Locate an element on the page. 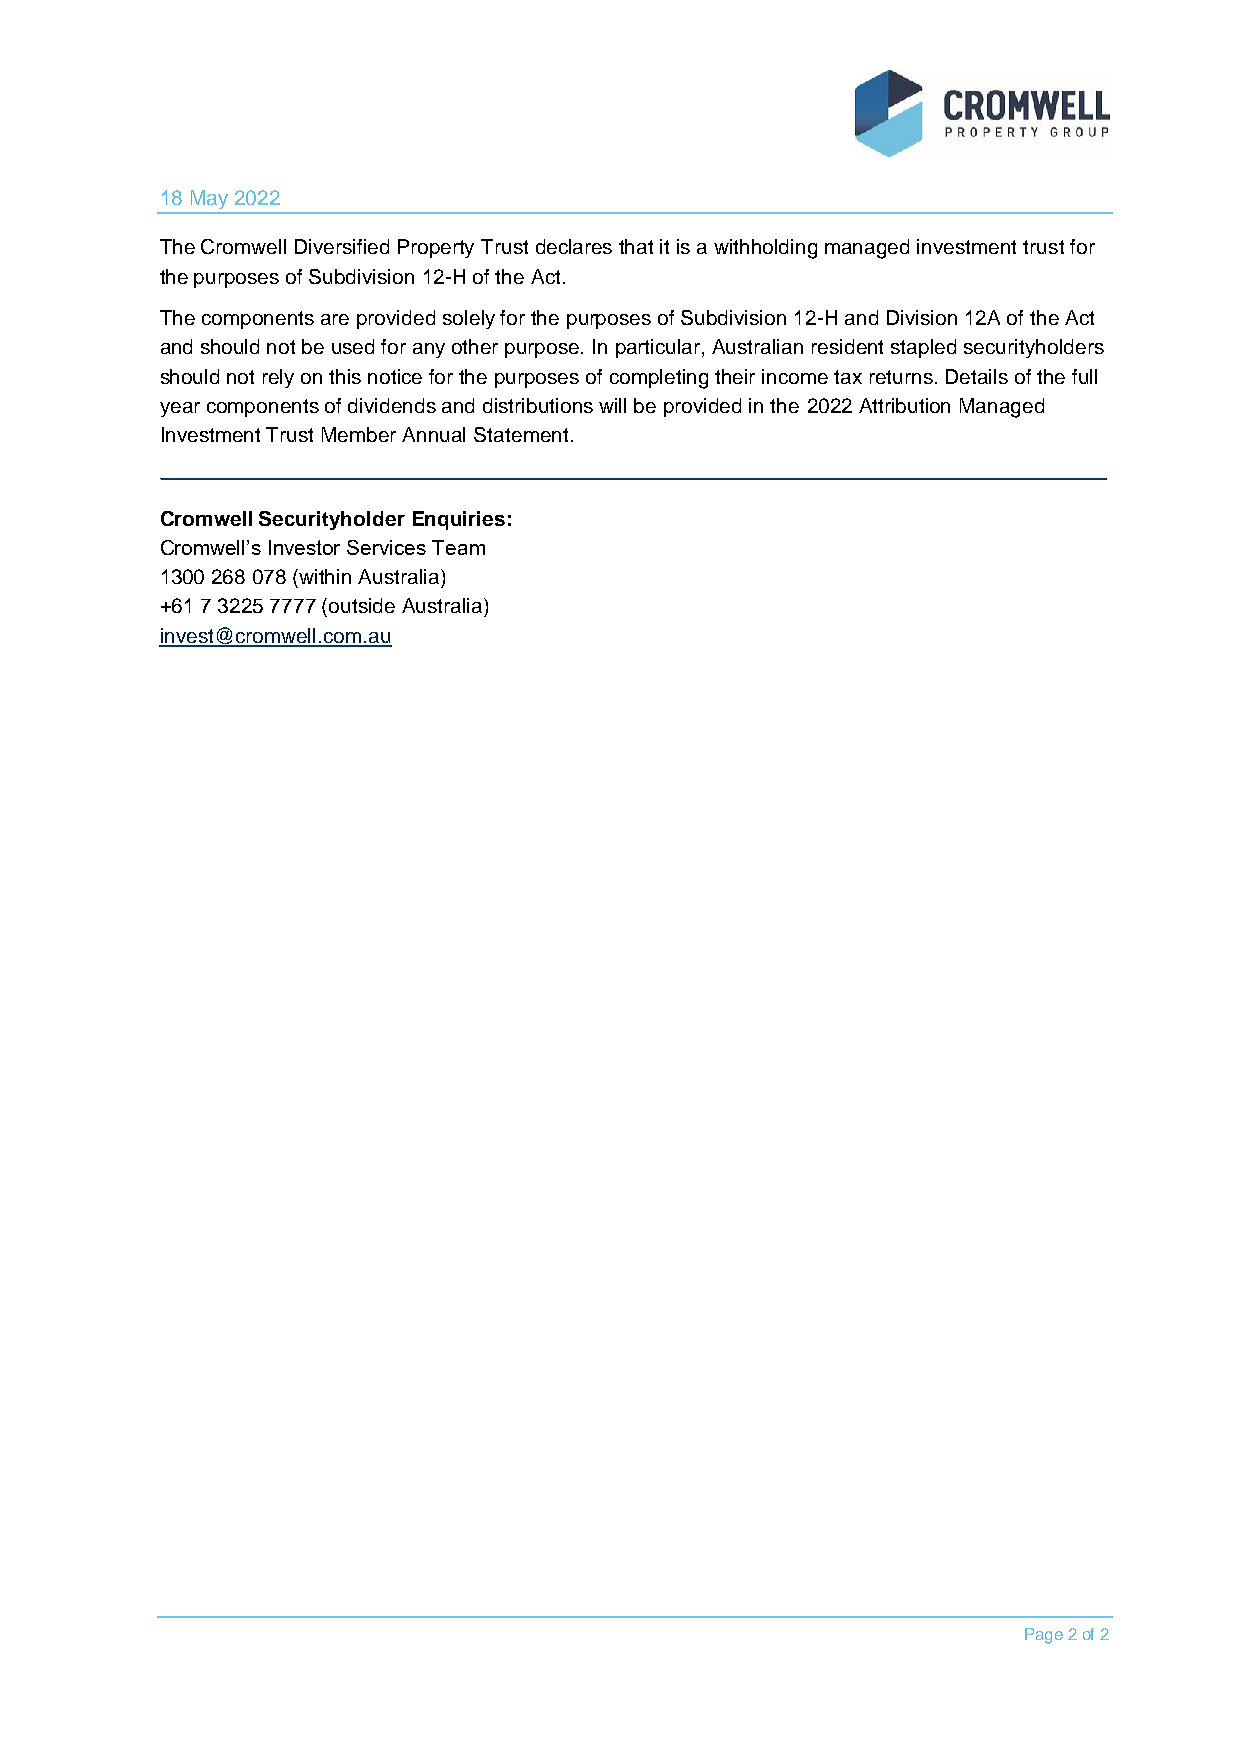 This document has height=1756, width=1242. Team is located at coordinates (458, 547).
